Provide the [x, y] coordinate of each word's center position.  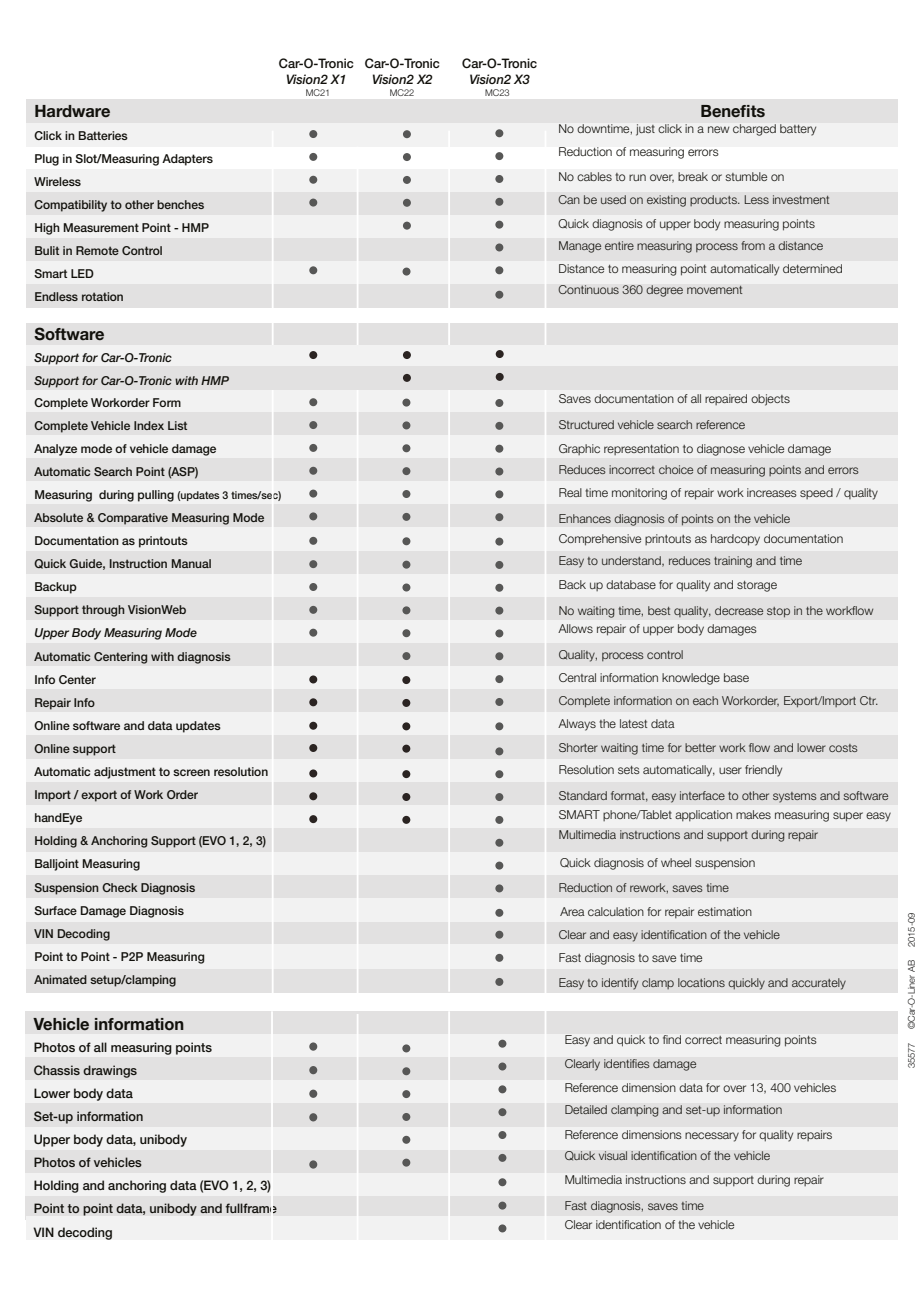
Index [149, 425]
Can [569, 199]
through [103, 611]
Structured [586, 424]
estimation [725, 911]
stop [778, 612]
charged [754, 130]
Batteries [103, 135]
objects [770, 400]
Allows [575, 628]
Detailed [586, 1109]
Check [120, 887]
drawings [110, 1071]
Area [572, 911]
